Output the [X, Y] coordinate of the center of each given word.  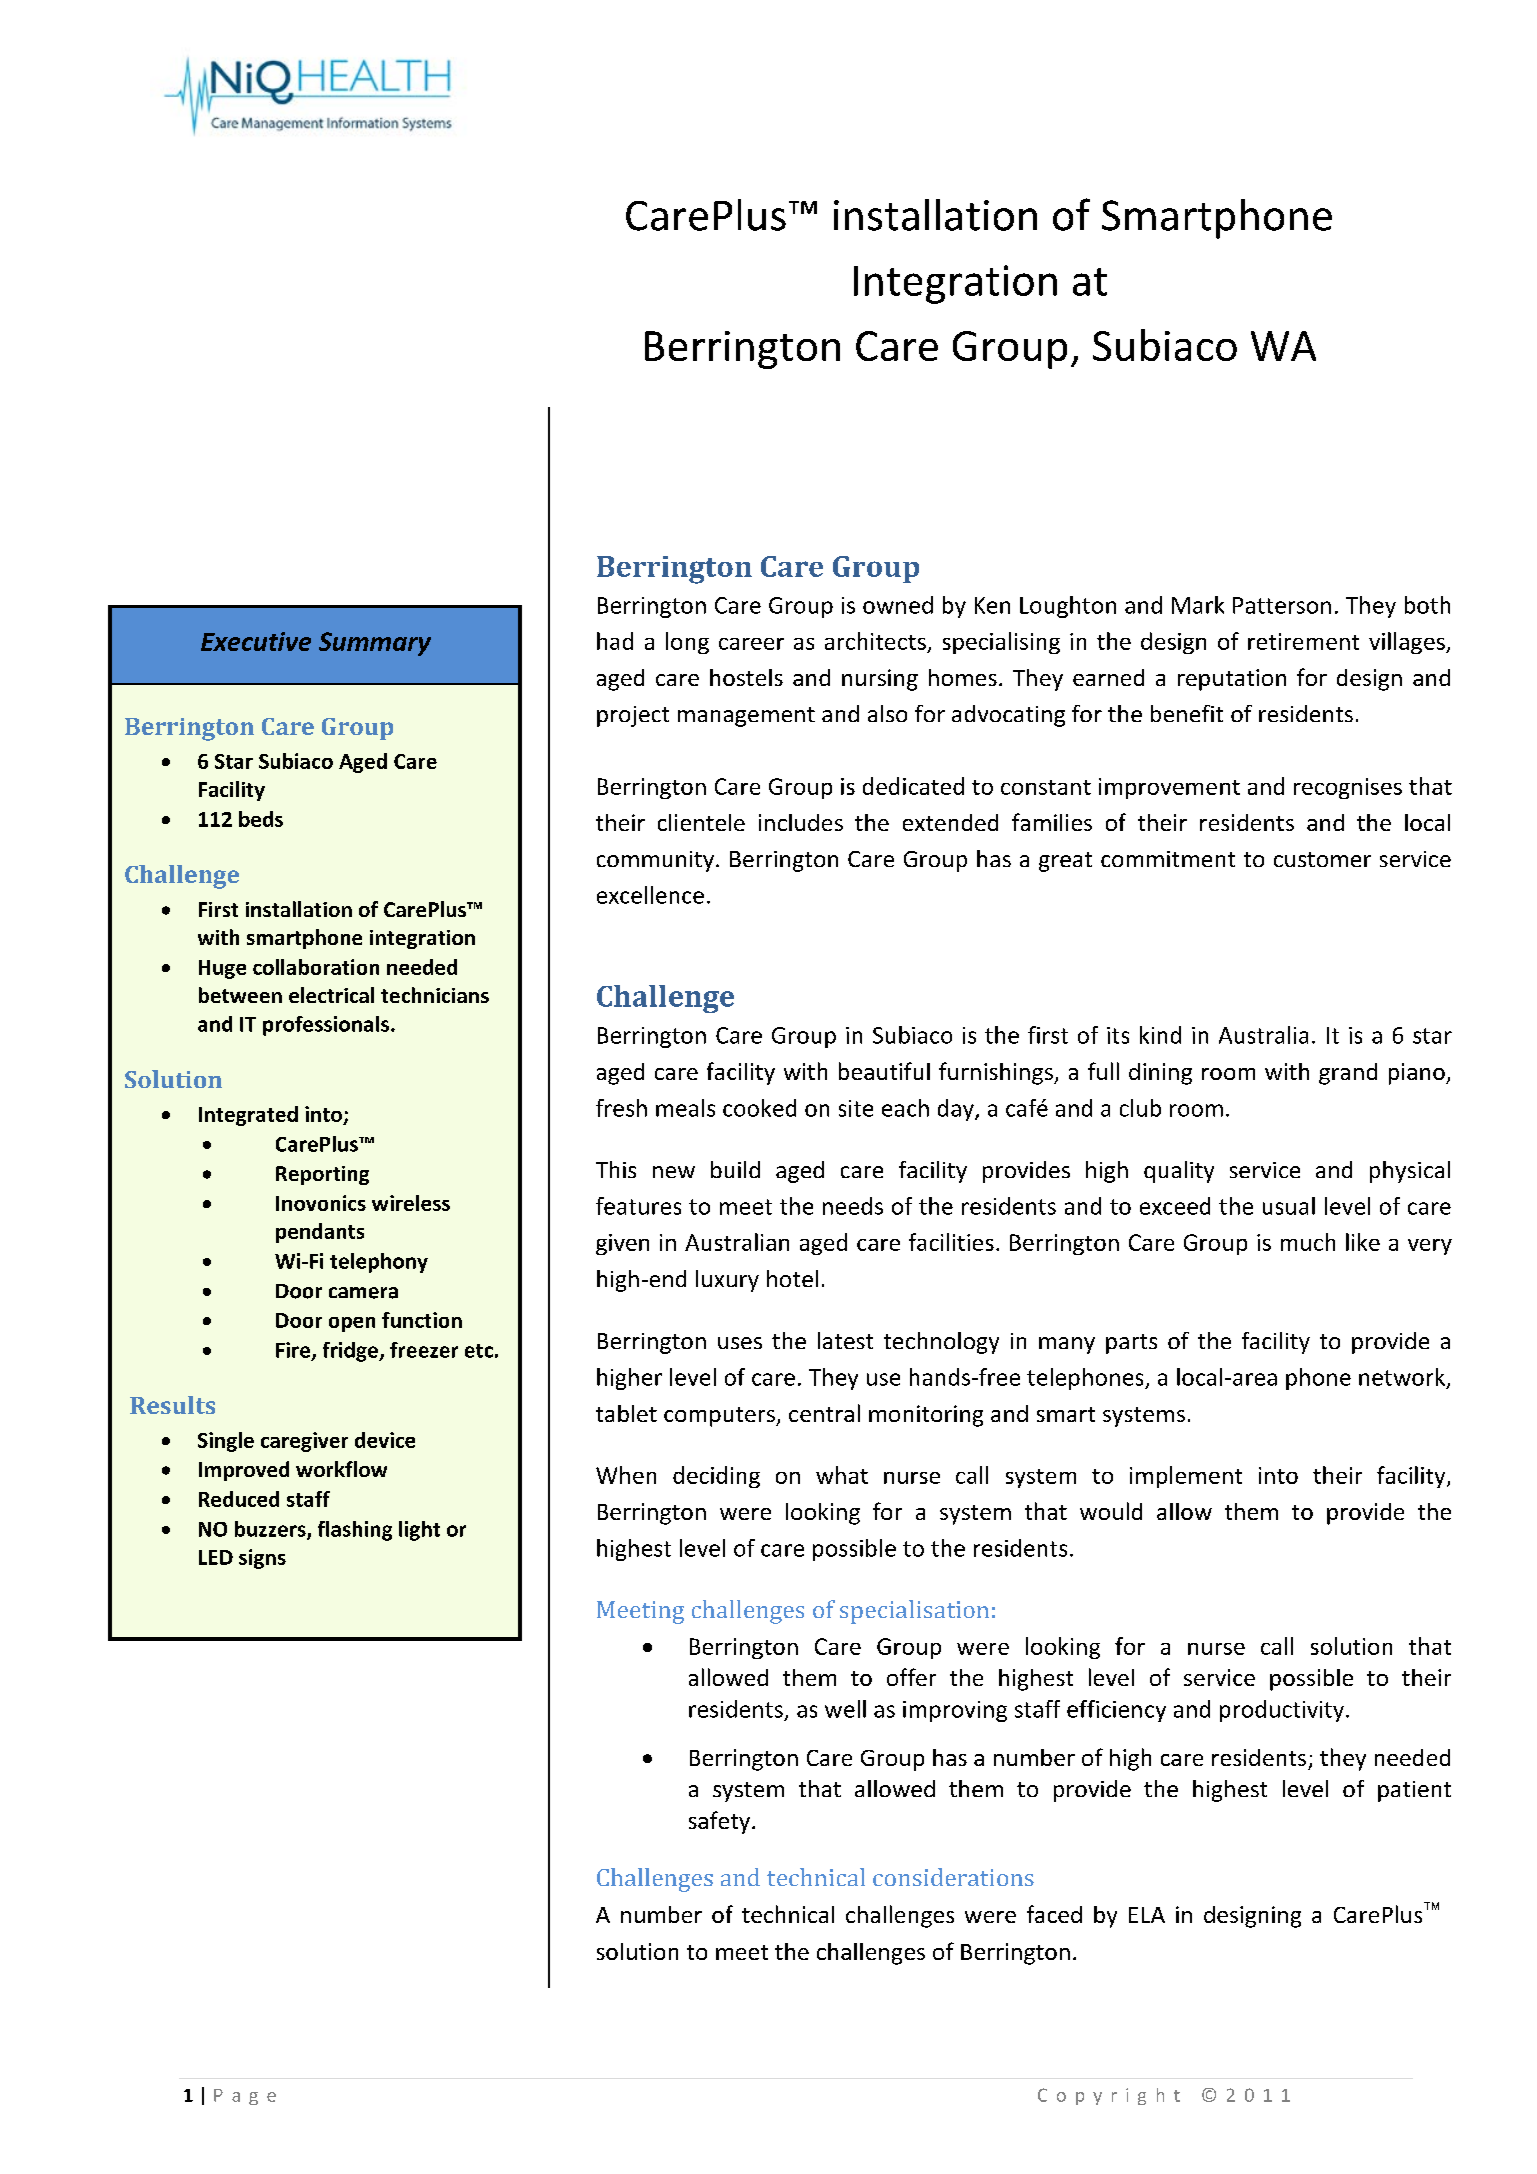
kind [1160, 1035]
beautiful [884, 1071]
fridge [351, 1352]
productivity [1282, 1711]
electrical [331, 995]
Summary [375, 644]
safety [721, 1822]
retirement [1303, 641]
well [845, 1709]
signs [262, 1559]
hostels [746, 677]
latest [845, 1340]
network [1402, 1377]
